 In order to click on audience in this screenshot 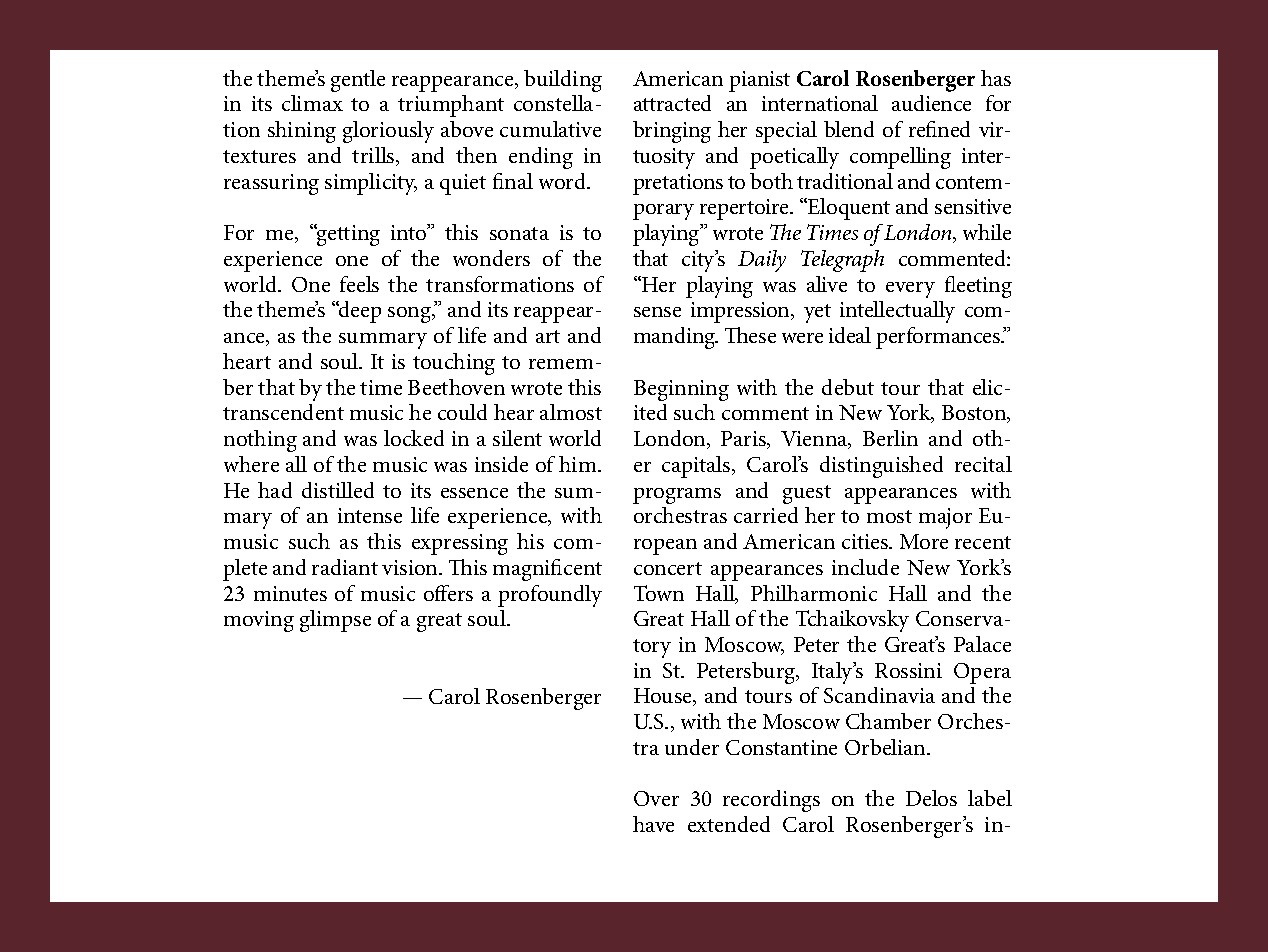, I will do `click(931, 103)`.
